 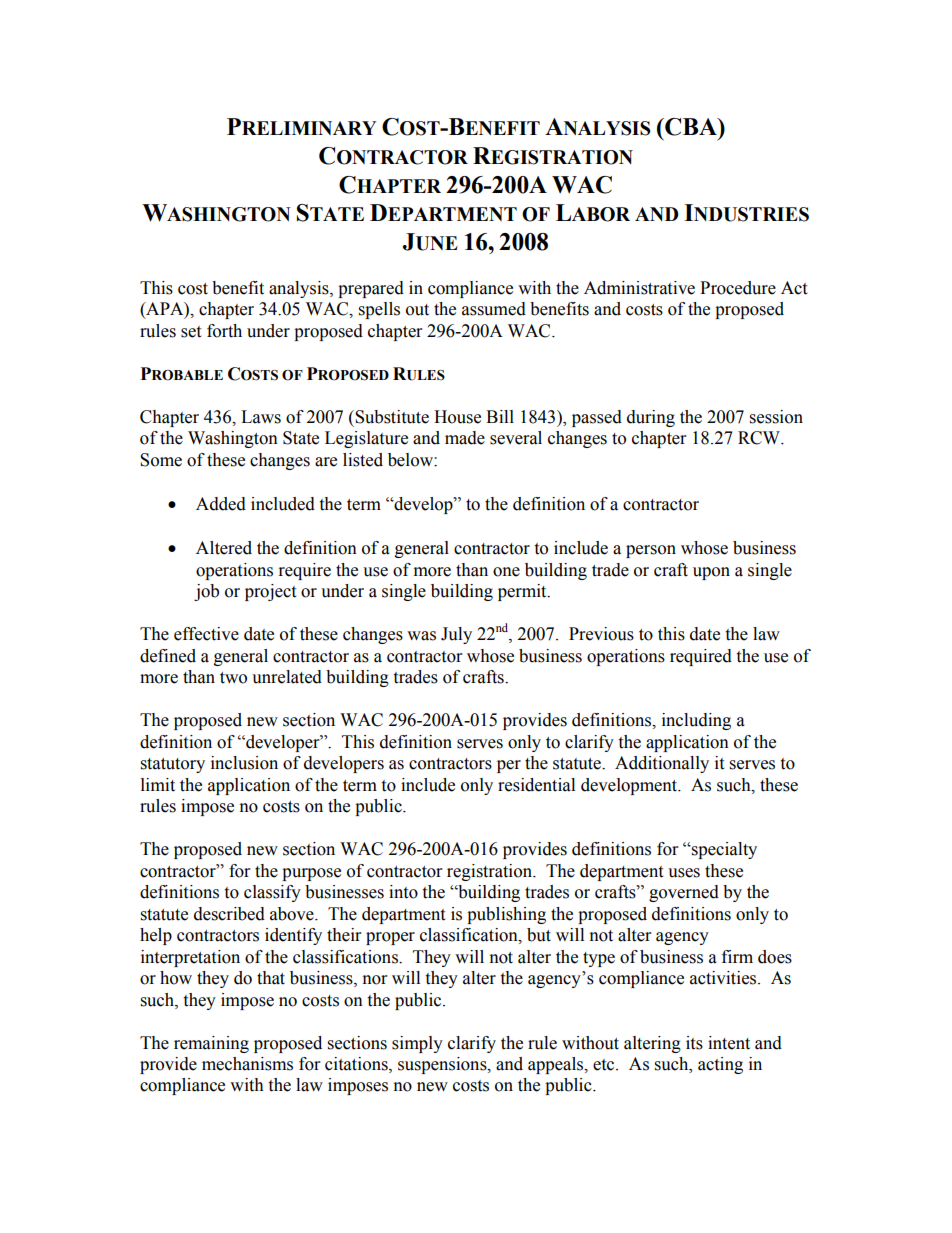 What do you see at coordinates (760, 438) in the image?
I see `RCW` at bounding box center [760, 438].
